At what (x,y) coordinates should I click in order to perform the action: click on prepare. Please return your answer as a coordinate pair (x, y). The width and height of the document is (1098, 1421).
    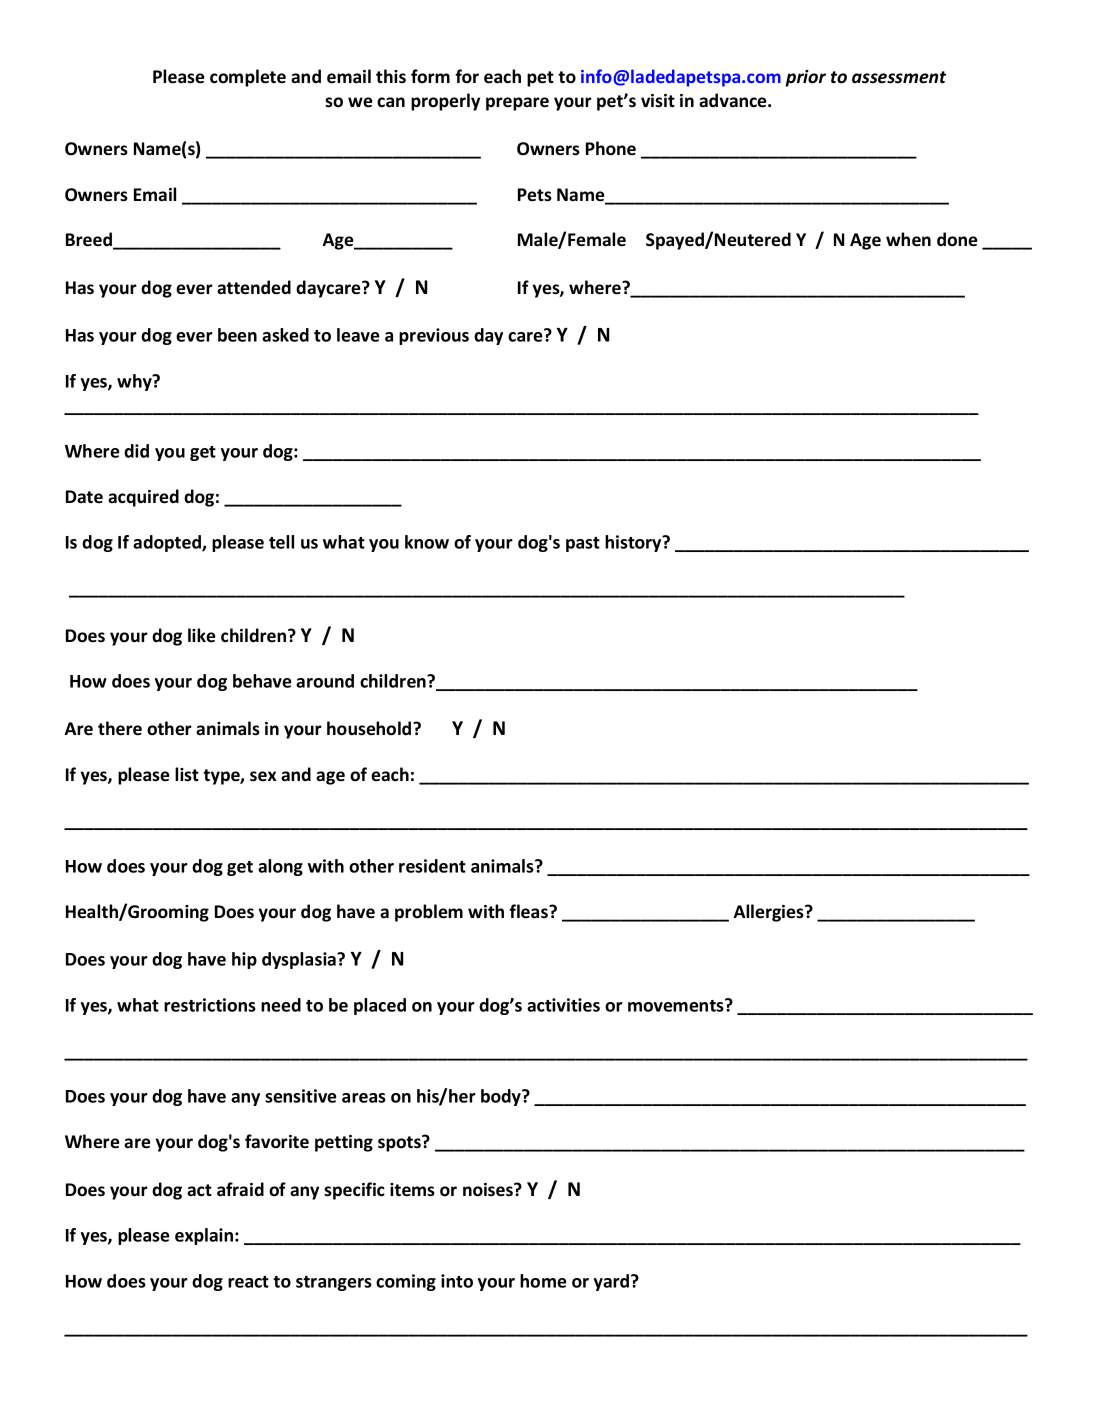
    Looking at the image, I should click on (517, 104).
